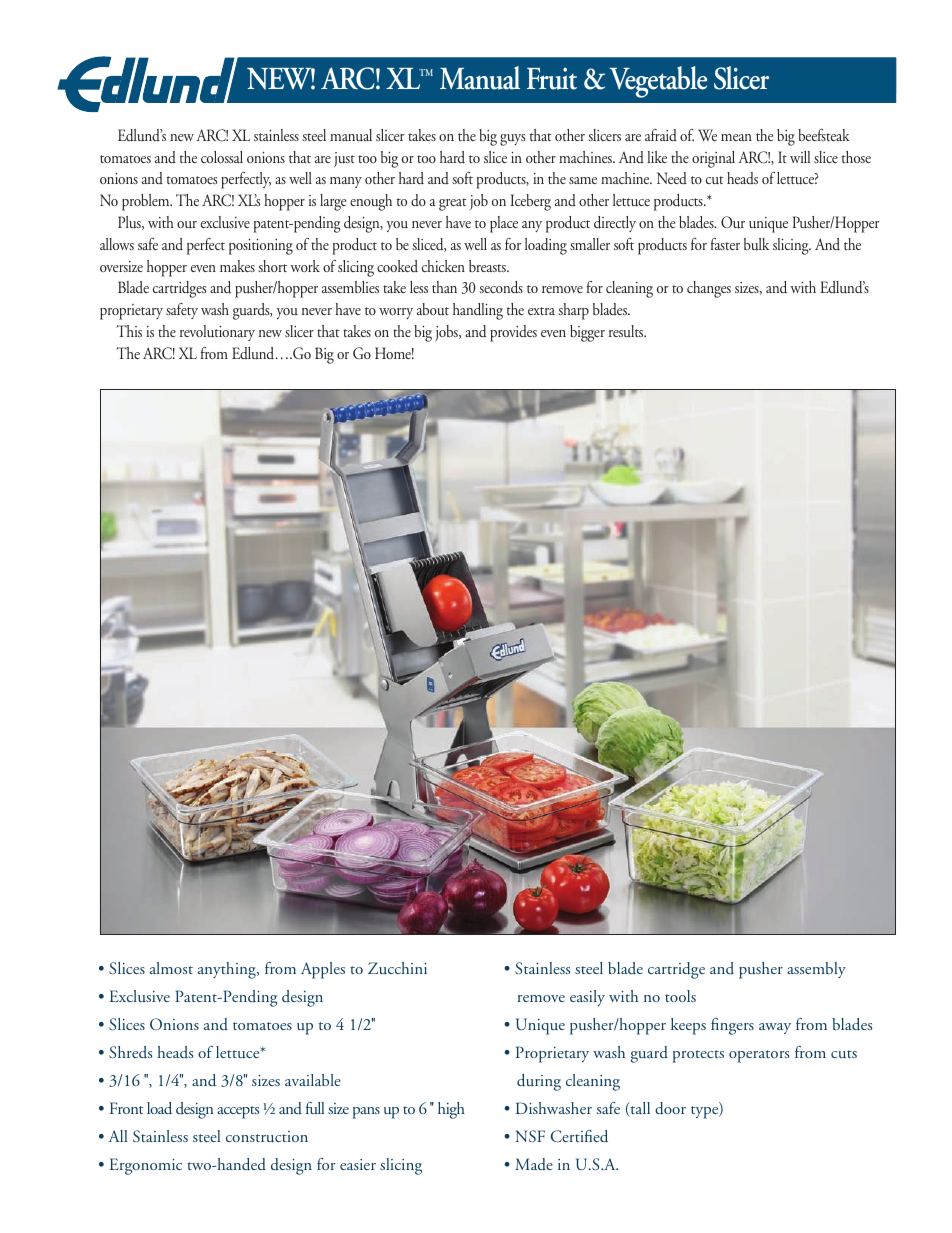  Describe the element at coordinates (222, 157) in the image. I see `colossal` at that location.
